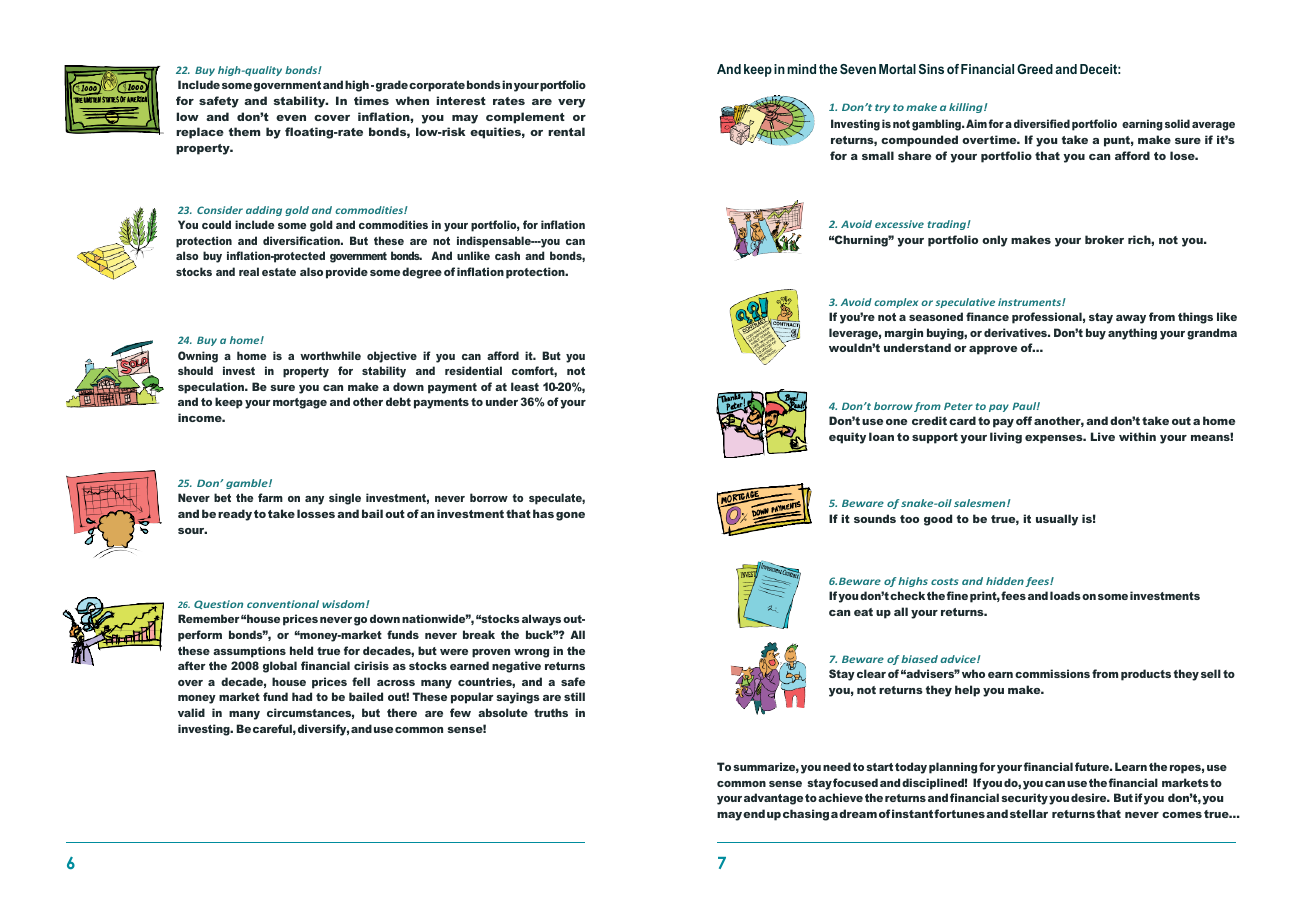 The width and height of the screenshot is (1303, 924). I want to click on valid, so click(191, 712).
